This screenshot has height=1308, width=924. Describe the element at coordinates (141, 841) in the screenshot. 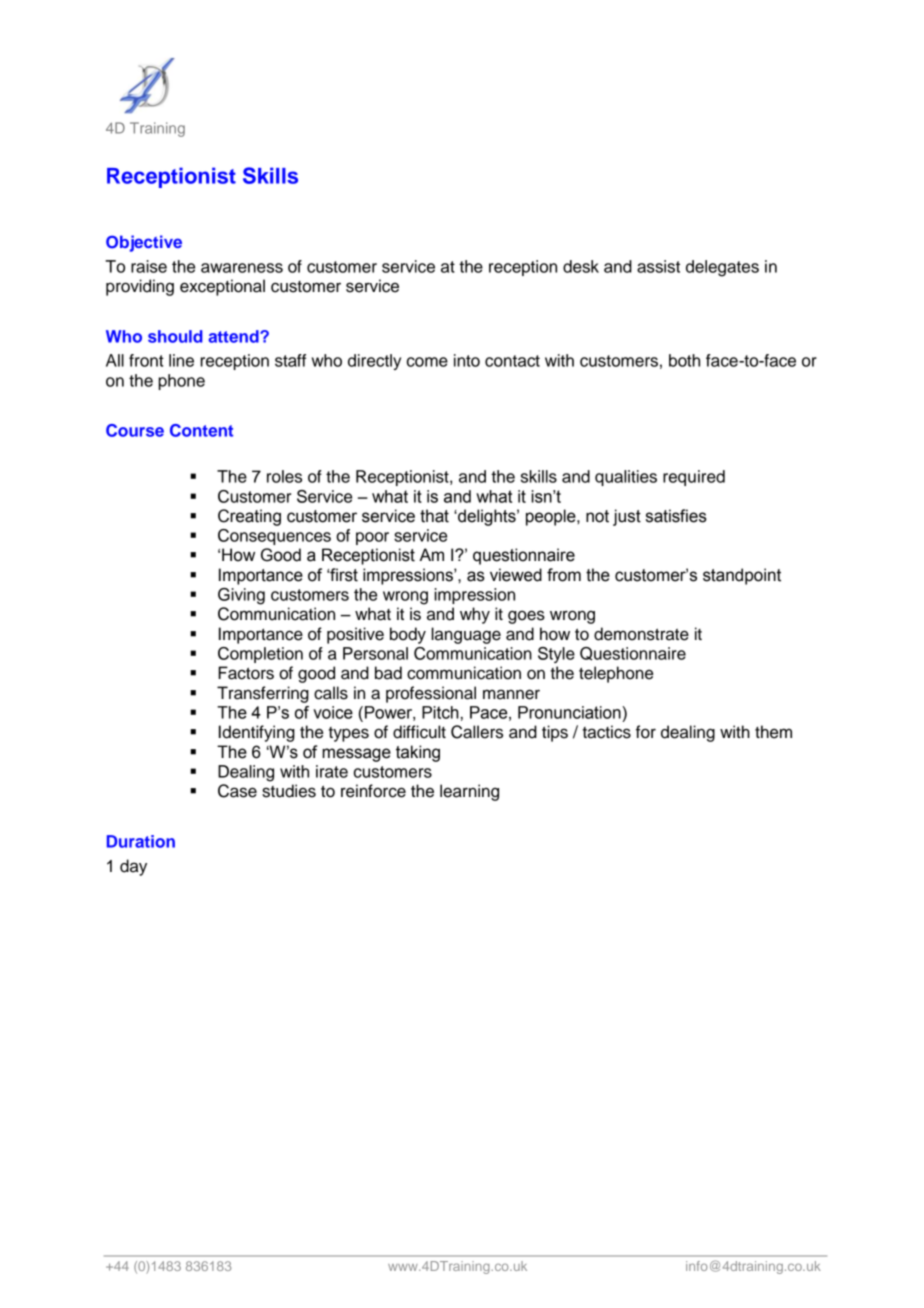

I see `Duration` at that location.
